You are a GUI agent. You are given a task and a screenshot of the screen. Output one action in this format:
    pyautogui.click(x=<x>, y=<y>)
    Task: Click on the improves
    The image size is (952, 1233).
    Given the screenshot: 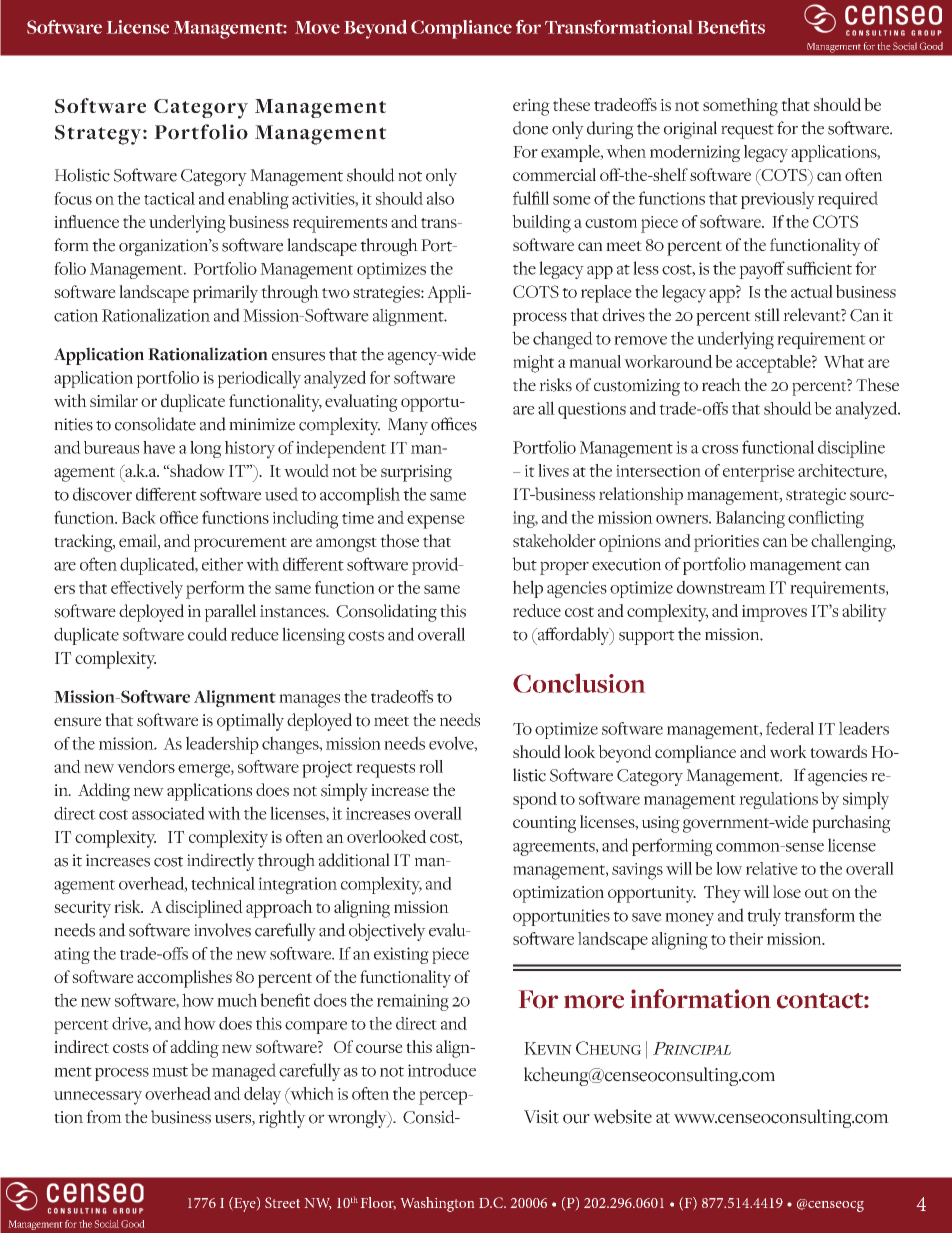 What is the action you would take?
    pyautogui.click(x=774, y=613)
